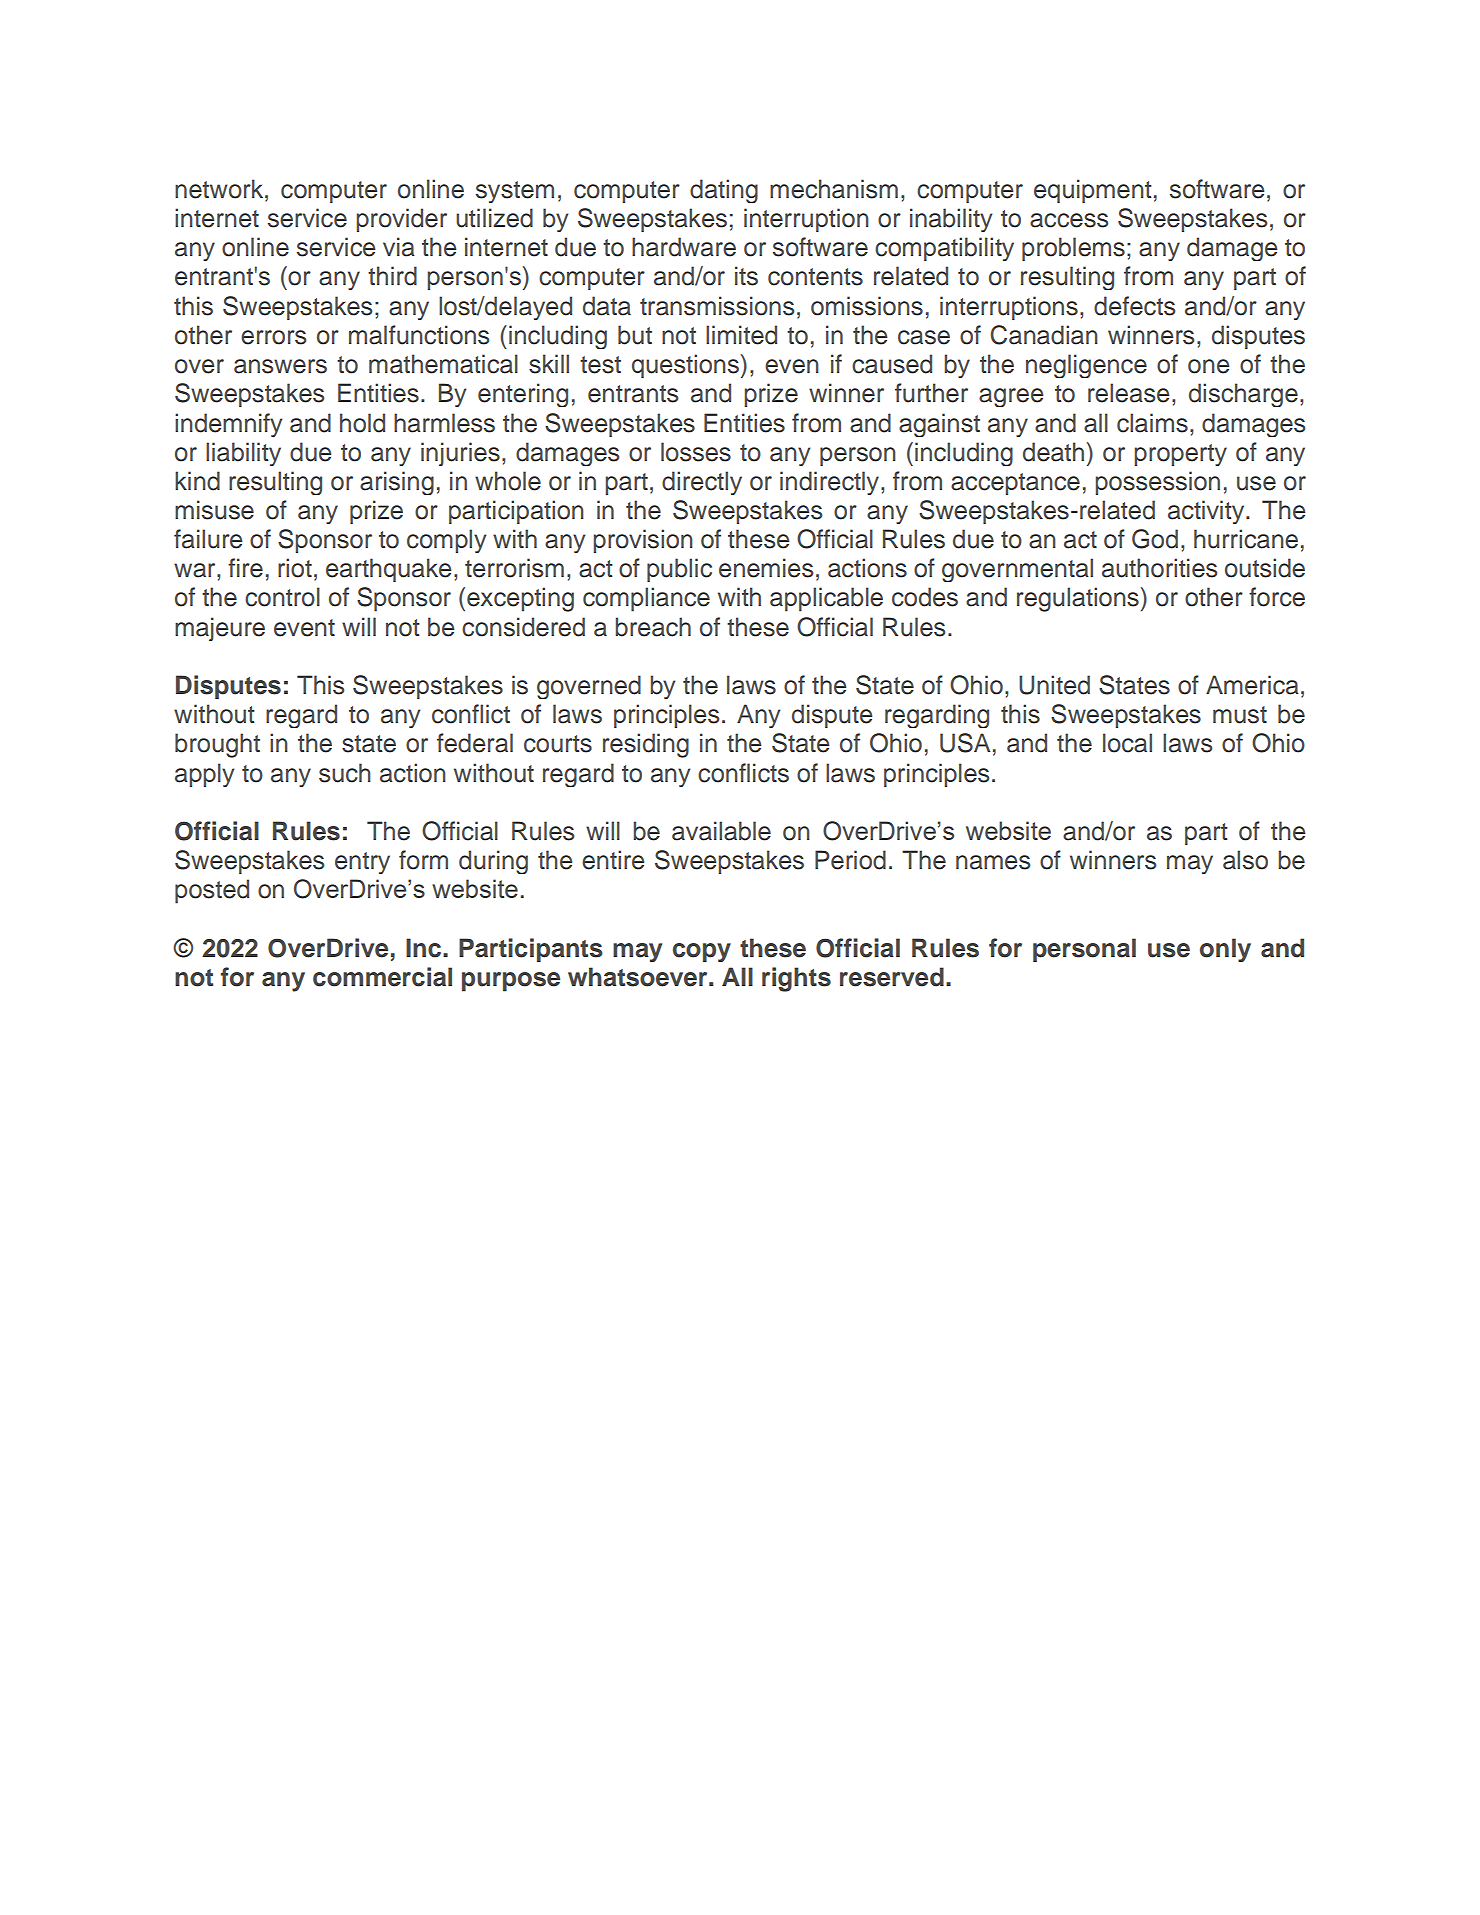  Describe the element at coordinates (646, 745) in the screenshot. I see `residing` at that location.
